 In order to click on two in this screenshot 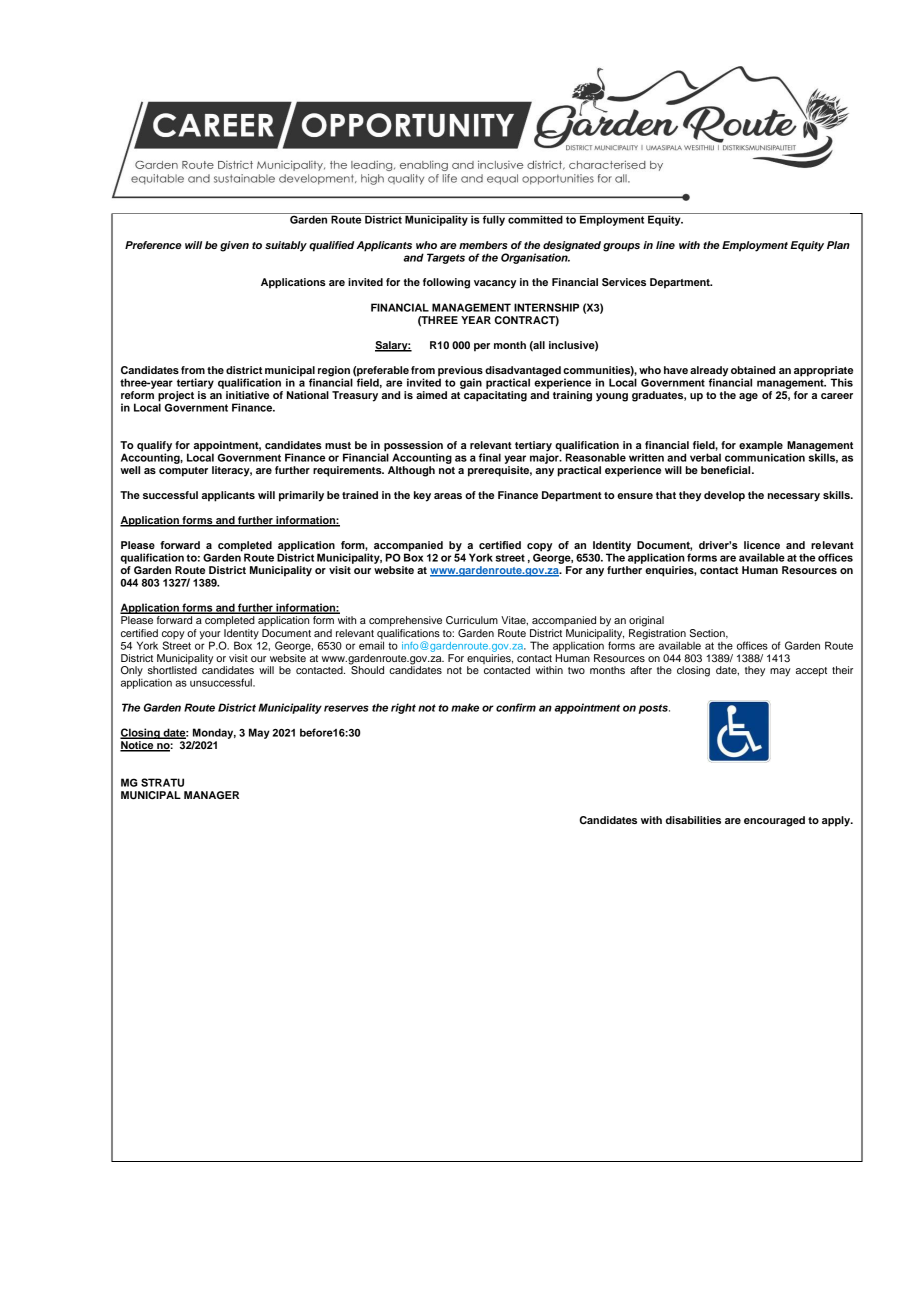, I will do `click(576, 670)`.
